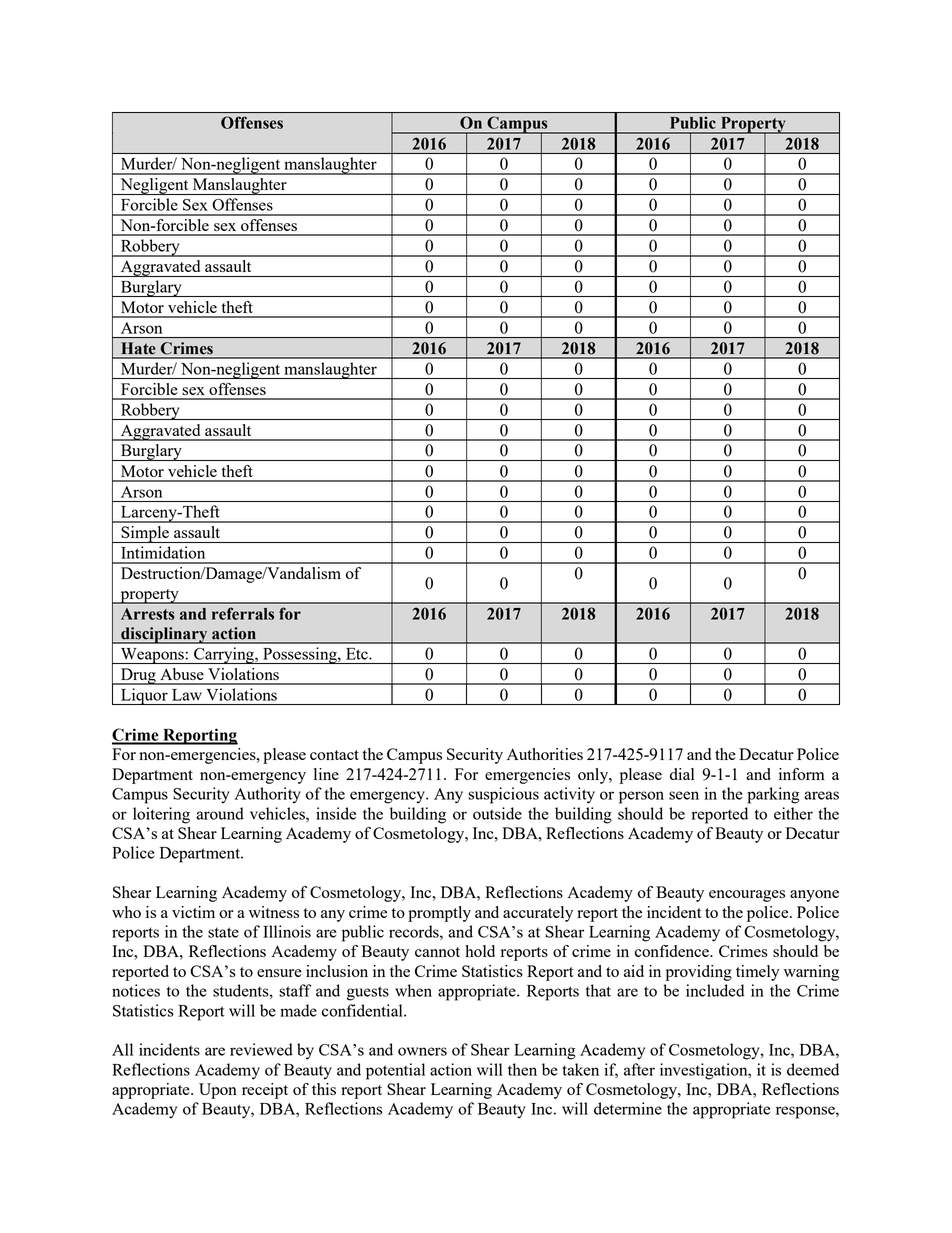  I want to click on outside, so click(497, 813).
